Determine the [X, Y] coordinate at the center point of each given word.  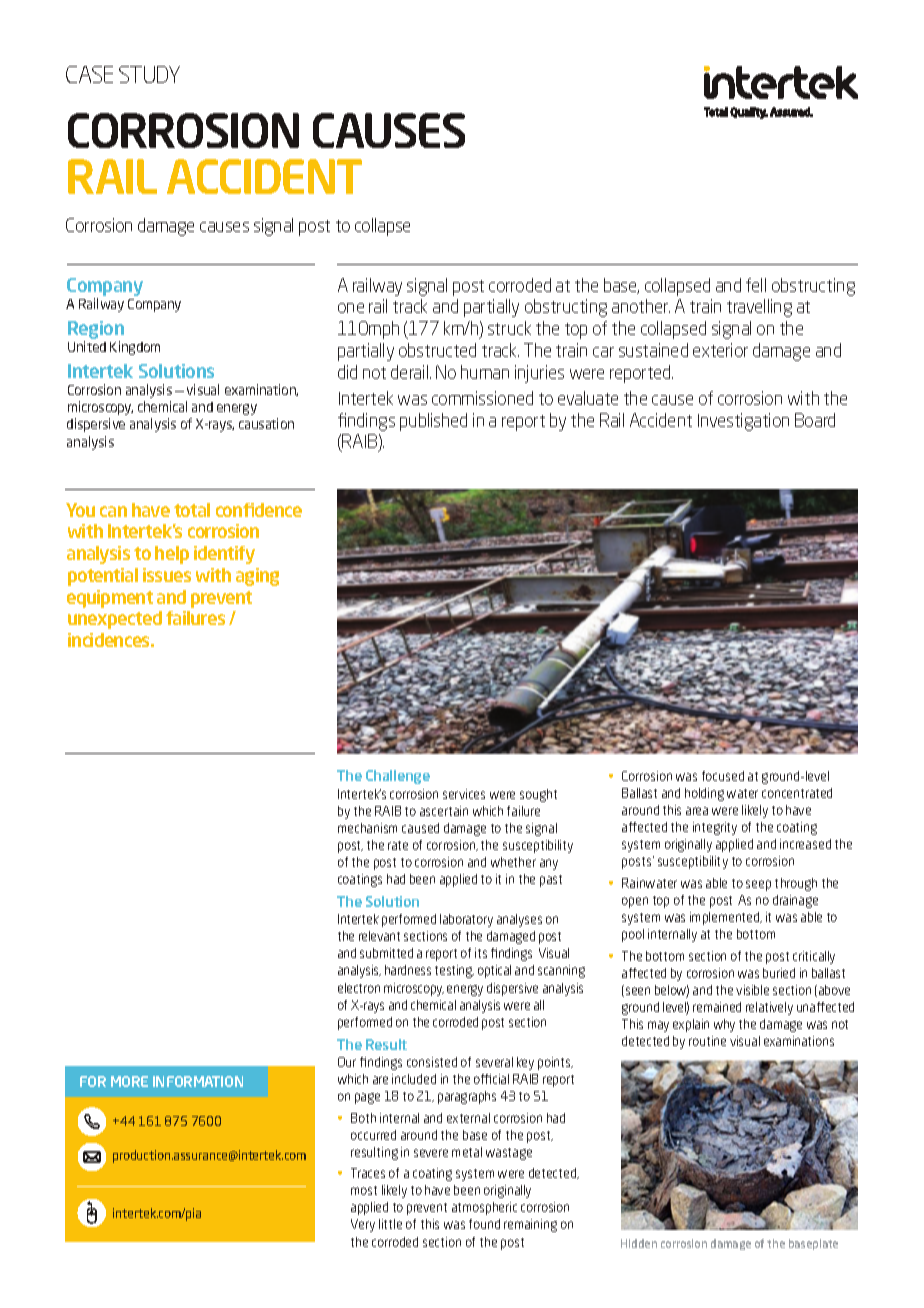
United [87, 346]
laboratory [466, 920]
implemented [726, 918]
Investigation [743, 422]
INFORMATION [198, 1081]
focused [723, 776]
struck [509, 328]
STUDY [149, 74]
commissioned [482, 398]
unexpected [115, 620]
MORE [129, 1081]
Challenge [398, 777]
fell [756, 285]
